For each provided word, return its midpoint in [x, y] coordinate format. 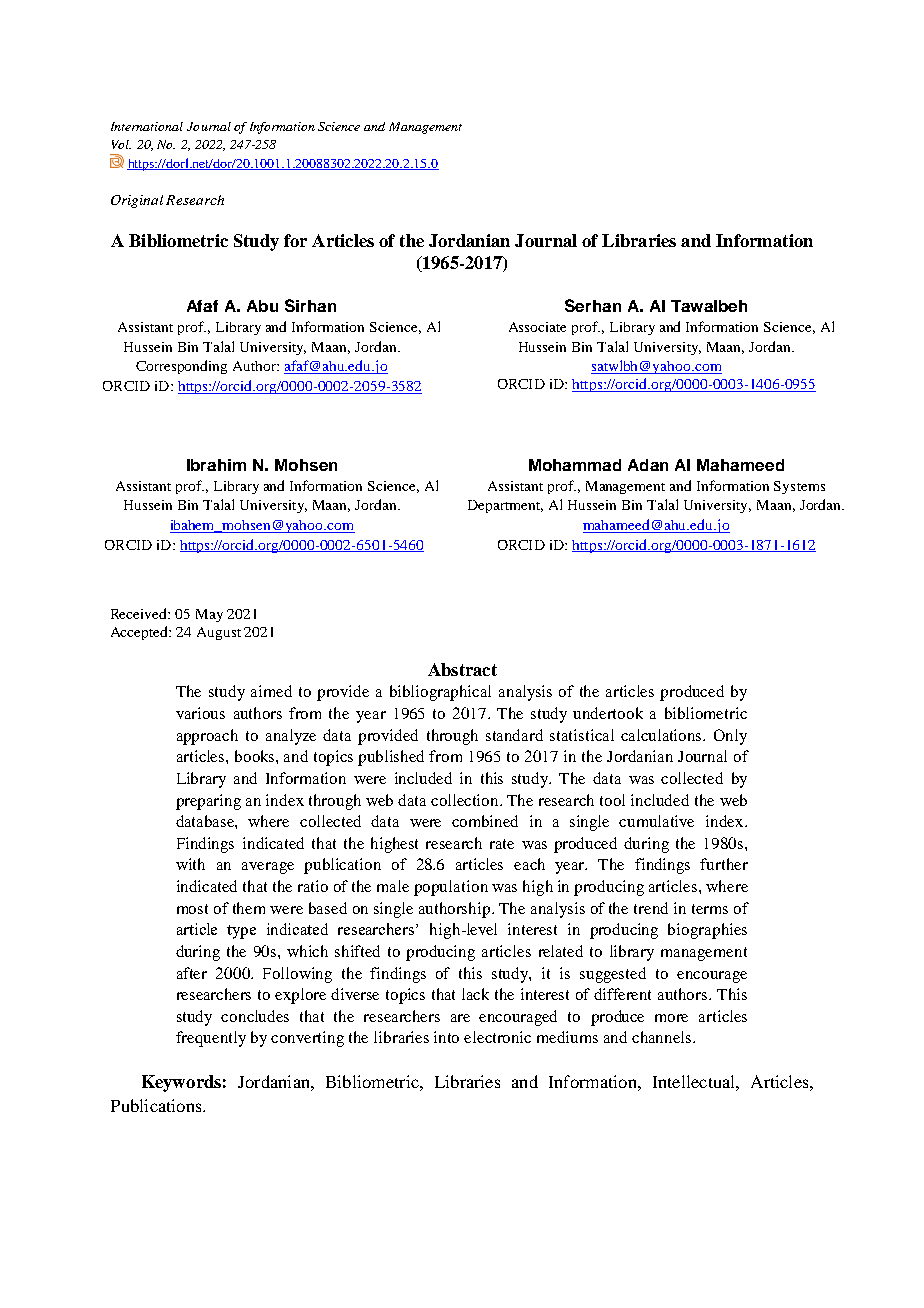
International [147, 126]
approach [207, 737]
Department [505, 506]
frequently [211, 1039]
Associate [537, 327]
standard [514, 735]
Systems [799, 487]
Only [730, 737]
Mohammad [575, 465]
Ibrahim [216, 465]
